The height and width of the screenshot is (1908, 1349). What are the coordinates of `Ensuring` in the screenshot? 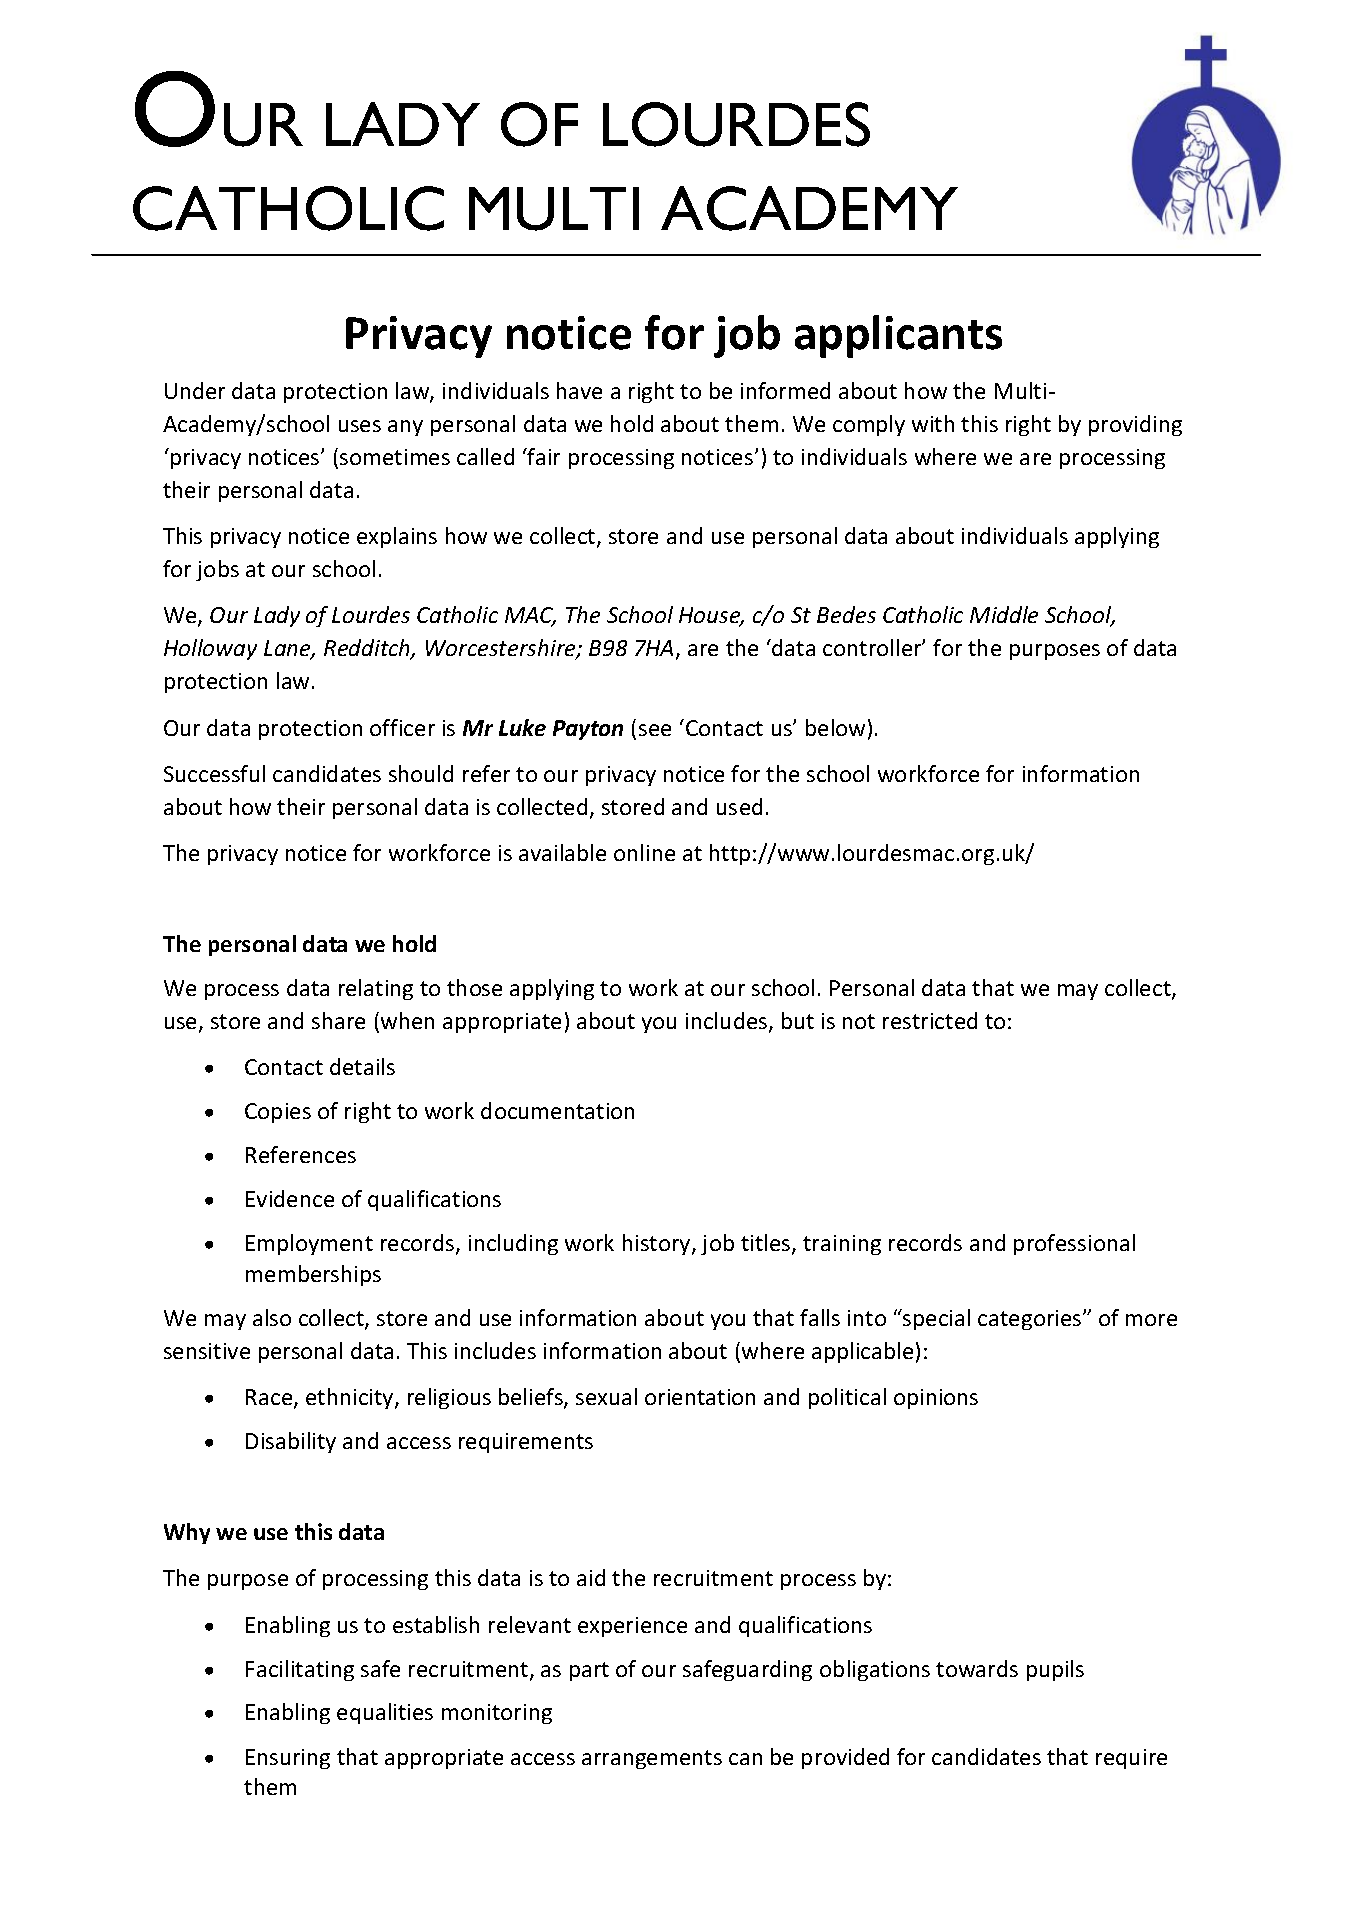 It's located at (288, 1759).
